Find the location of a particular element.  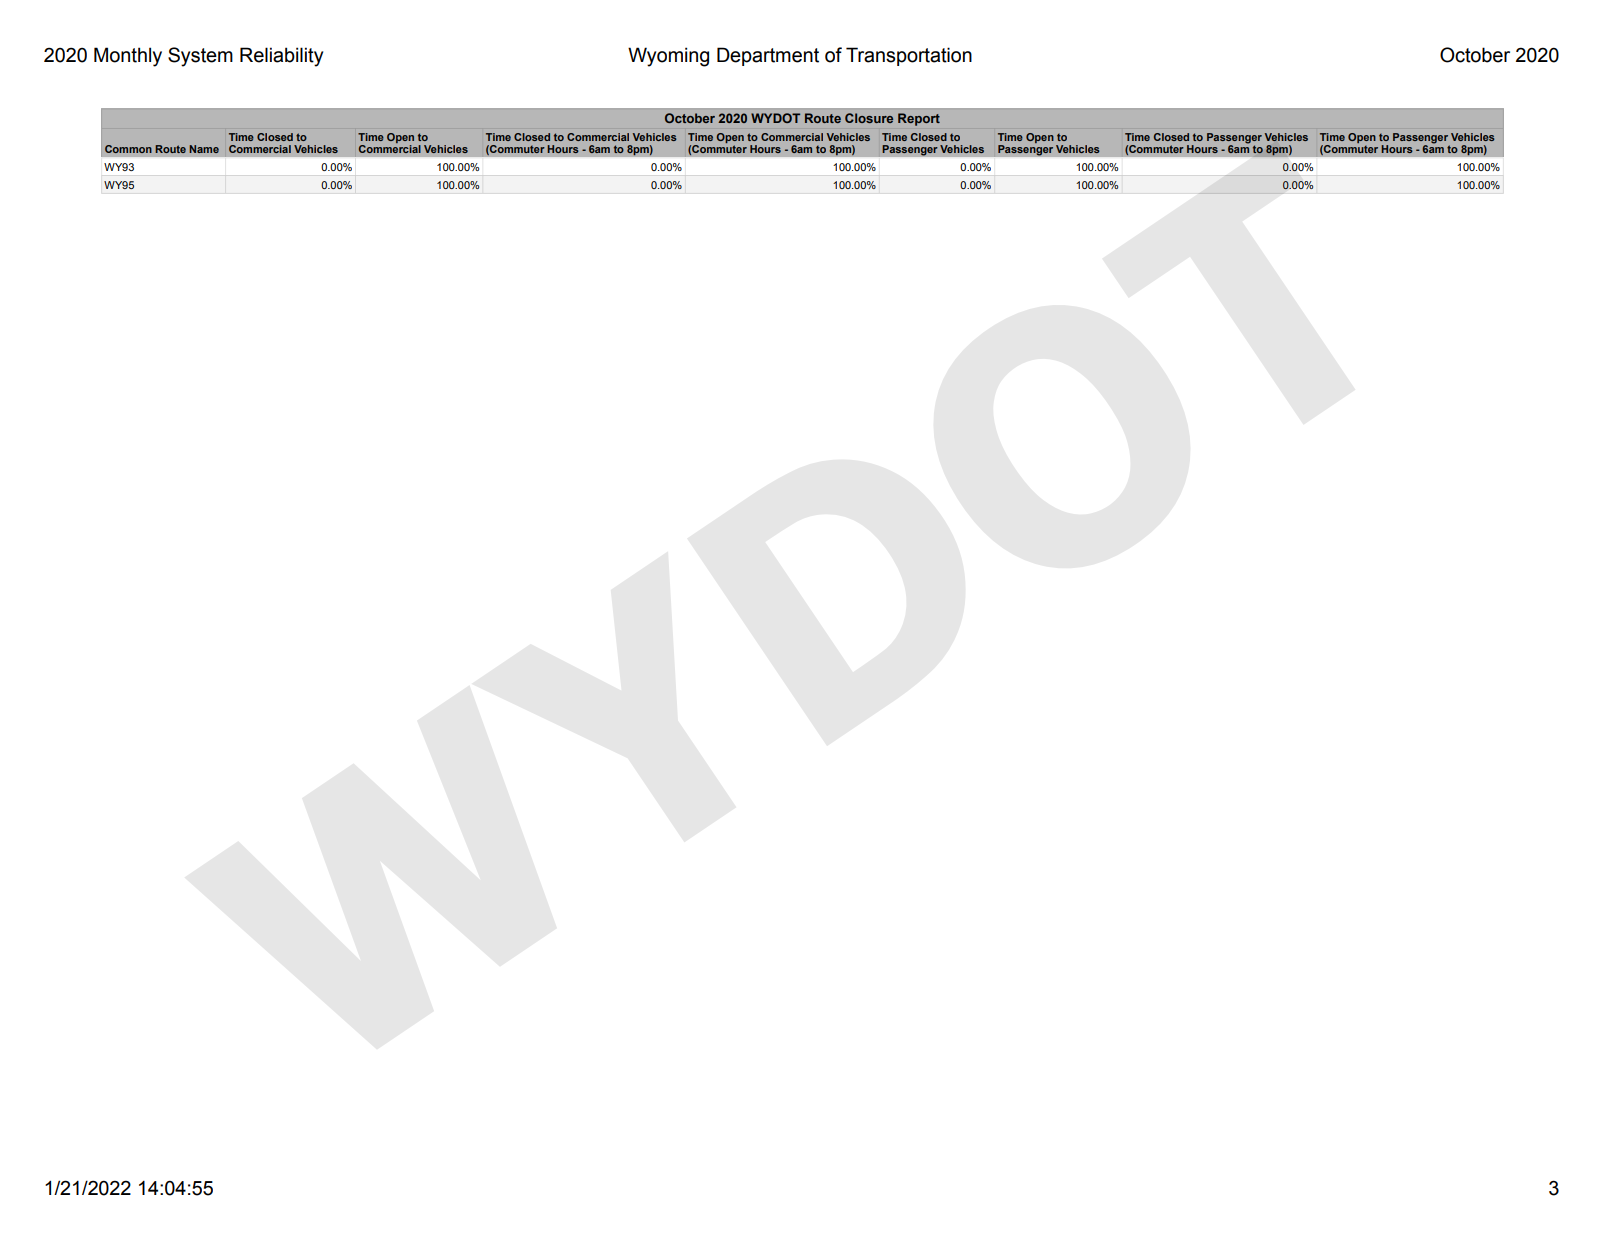

Monthly is located at coordinates (128, 57).
